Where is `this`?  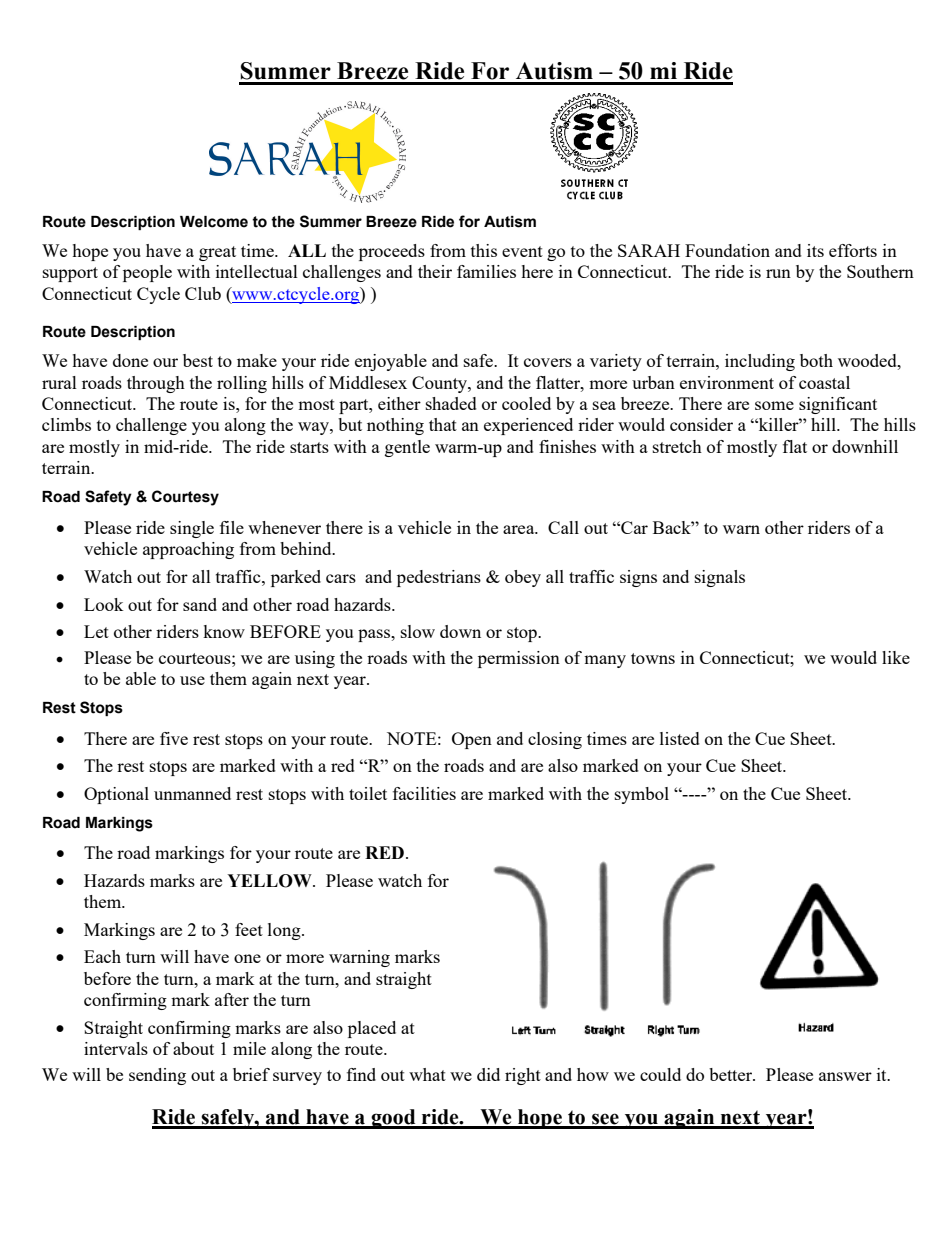
this is located at coordinates (484, 250).
